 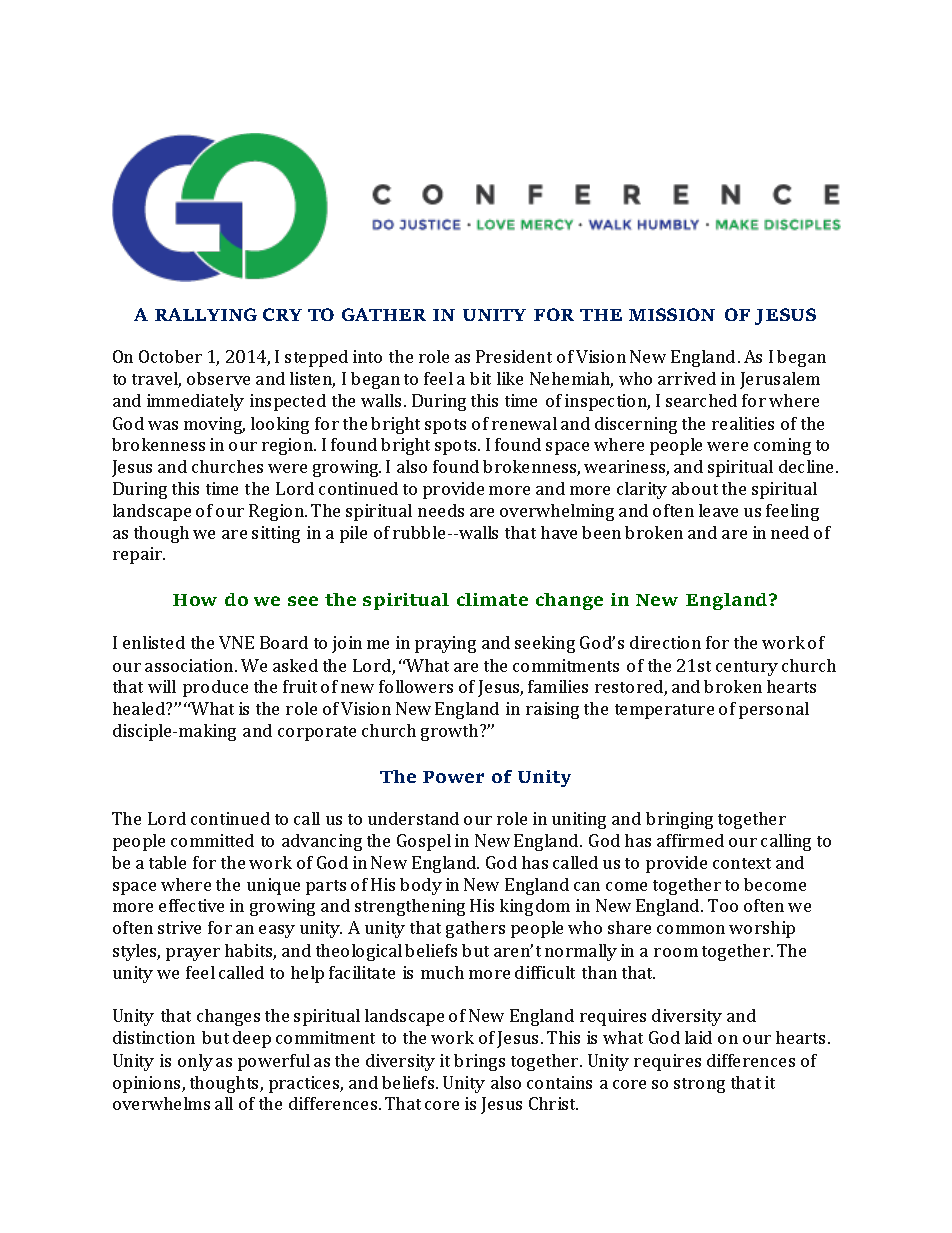 I want to click on MISSION, so click(x=672, y=314).
